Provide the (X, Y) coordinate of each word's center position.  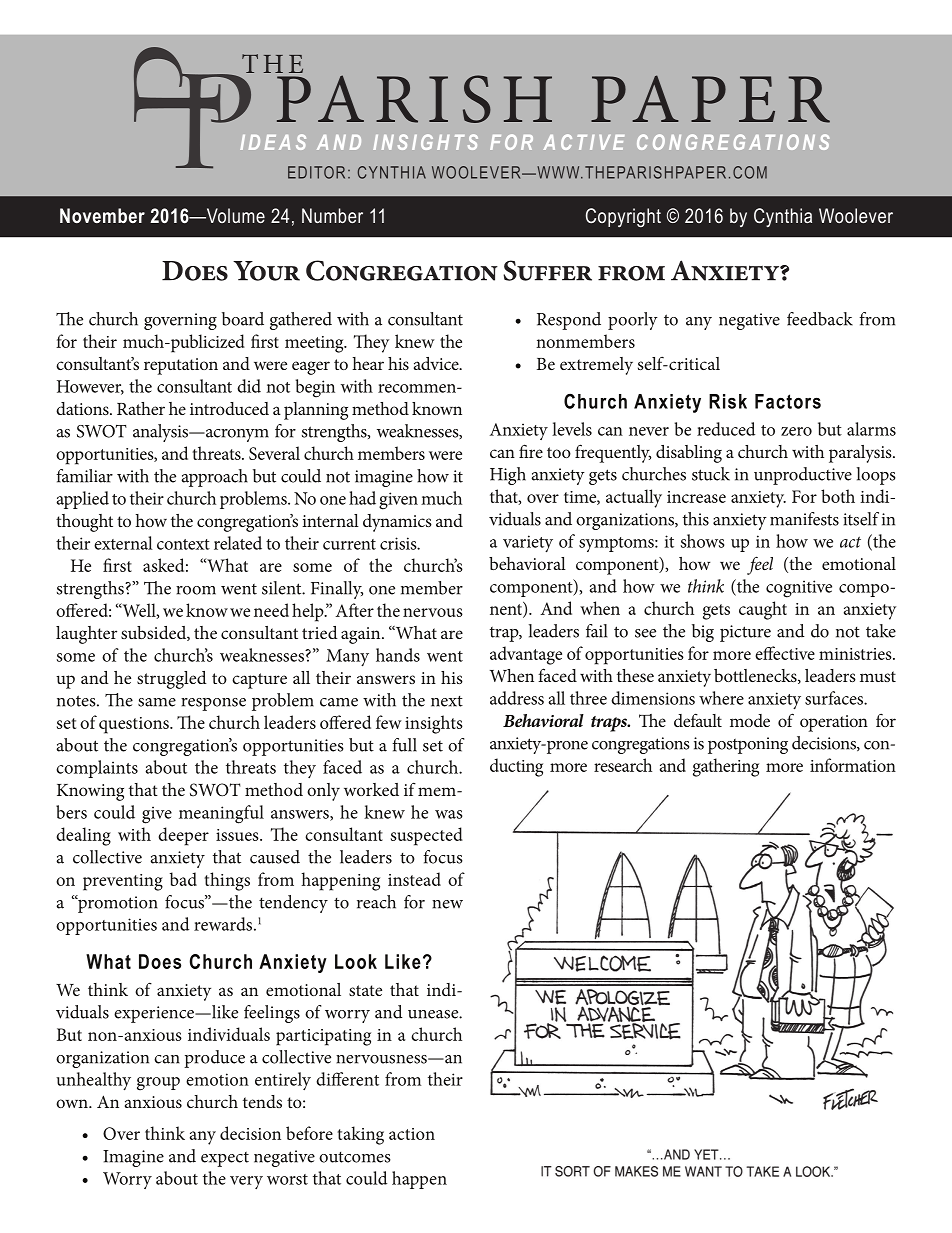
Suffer (547, 270)
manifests (804, 519)
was (449, 814)
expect (225, 1159)
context (183, 544)
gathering (726, 767)
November (102, 215)
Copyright (623, 218)
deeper (183, 836)
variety (528, 544)
